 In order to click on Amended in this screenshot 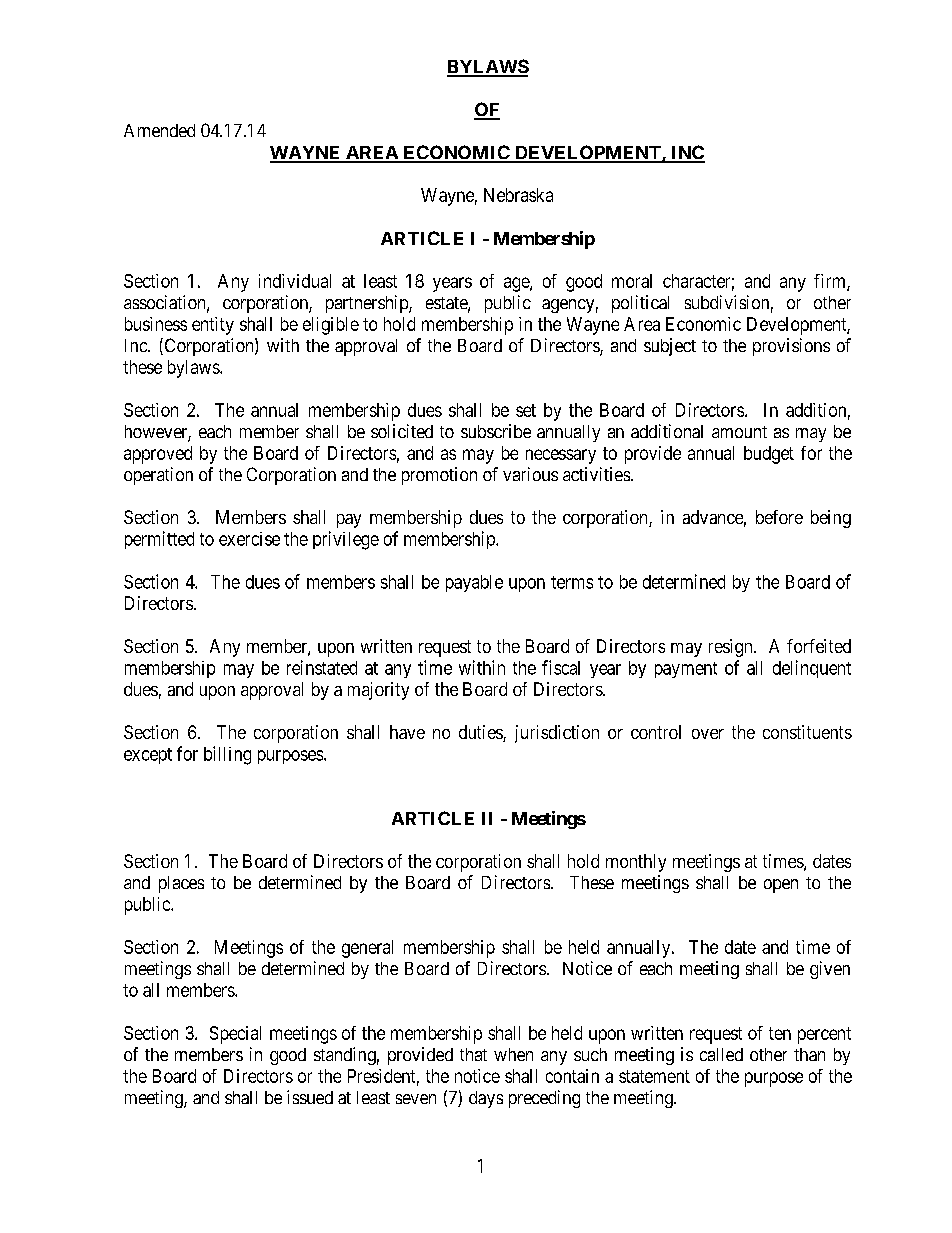, I will do `click(159, 130)`.
